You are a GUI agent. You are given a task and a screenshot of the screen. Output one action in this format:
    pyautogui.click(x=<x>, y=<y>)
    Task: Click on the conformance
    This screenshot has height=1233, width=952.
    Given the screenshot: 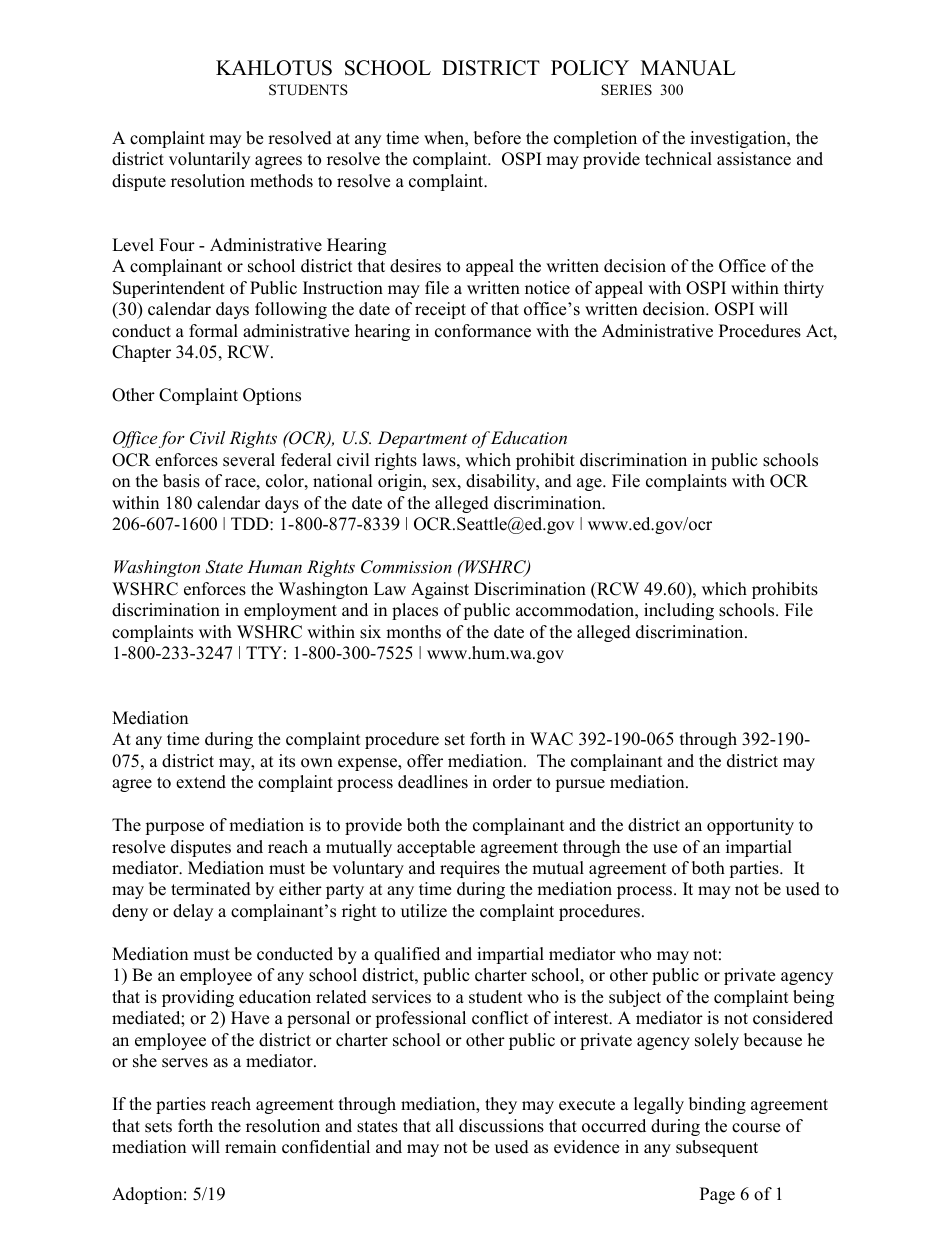 What is the action you would take?
    pyautogui.click(x=483, y=331)
